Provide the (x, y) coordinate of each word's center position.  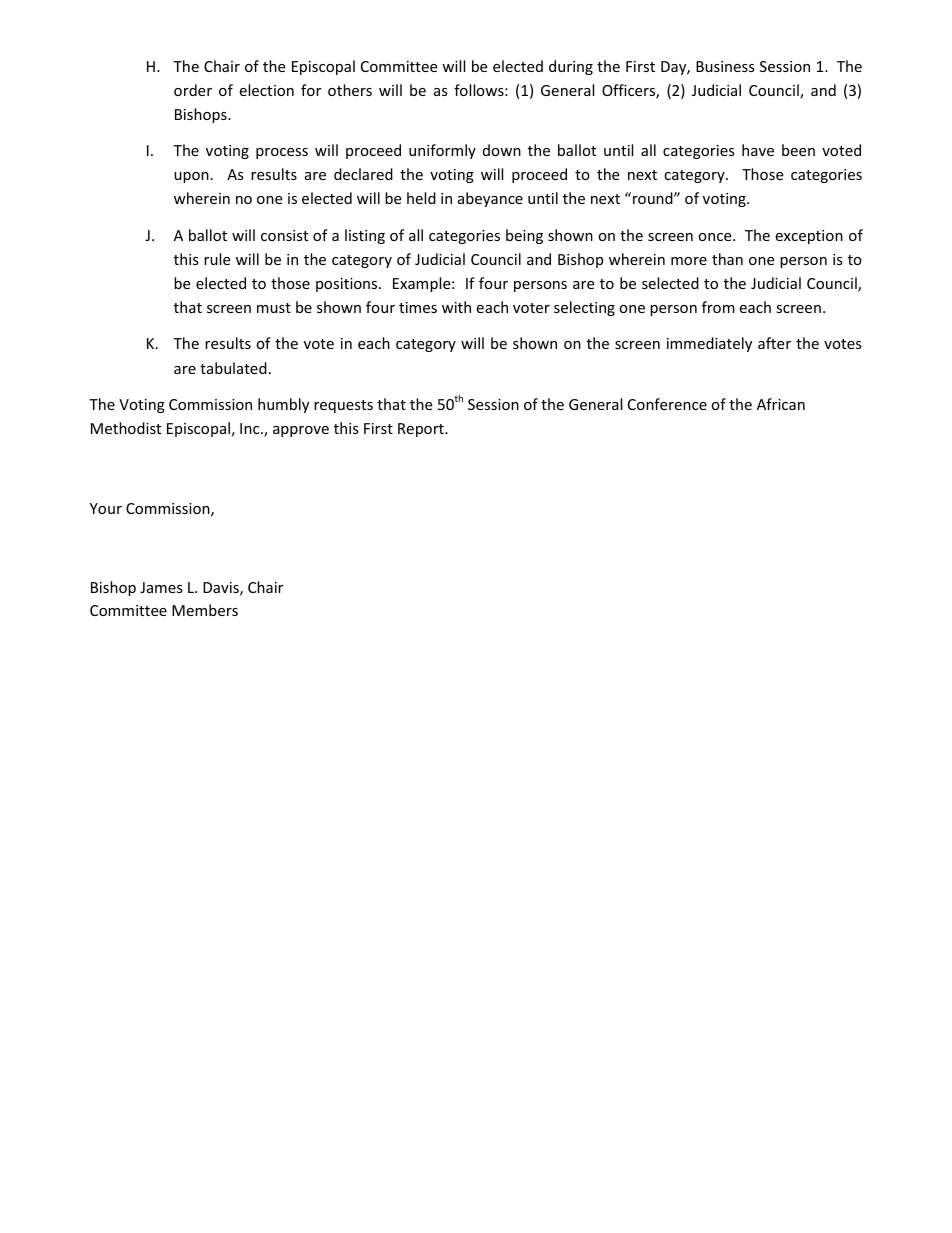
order (193, 90)
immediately (709, 344)
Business (725, 66)
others (350, 90)
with (456, 307)
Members (205, 610)
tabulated (233, 368)
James (161, 587)
